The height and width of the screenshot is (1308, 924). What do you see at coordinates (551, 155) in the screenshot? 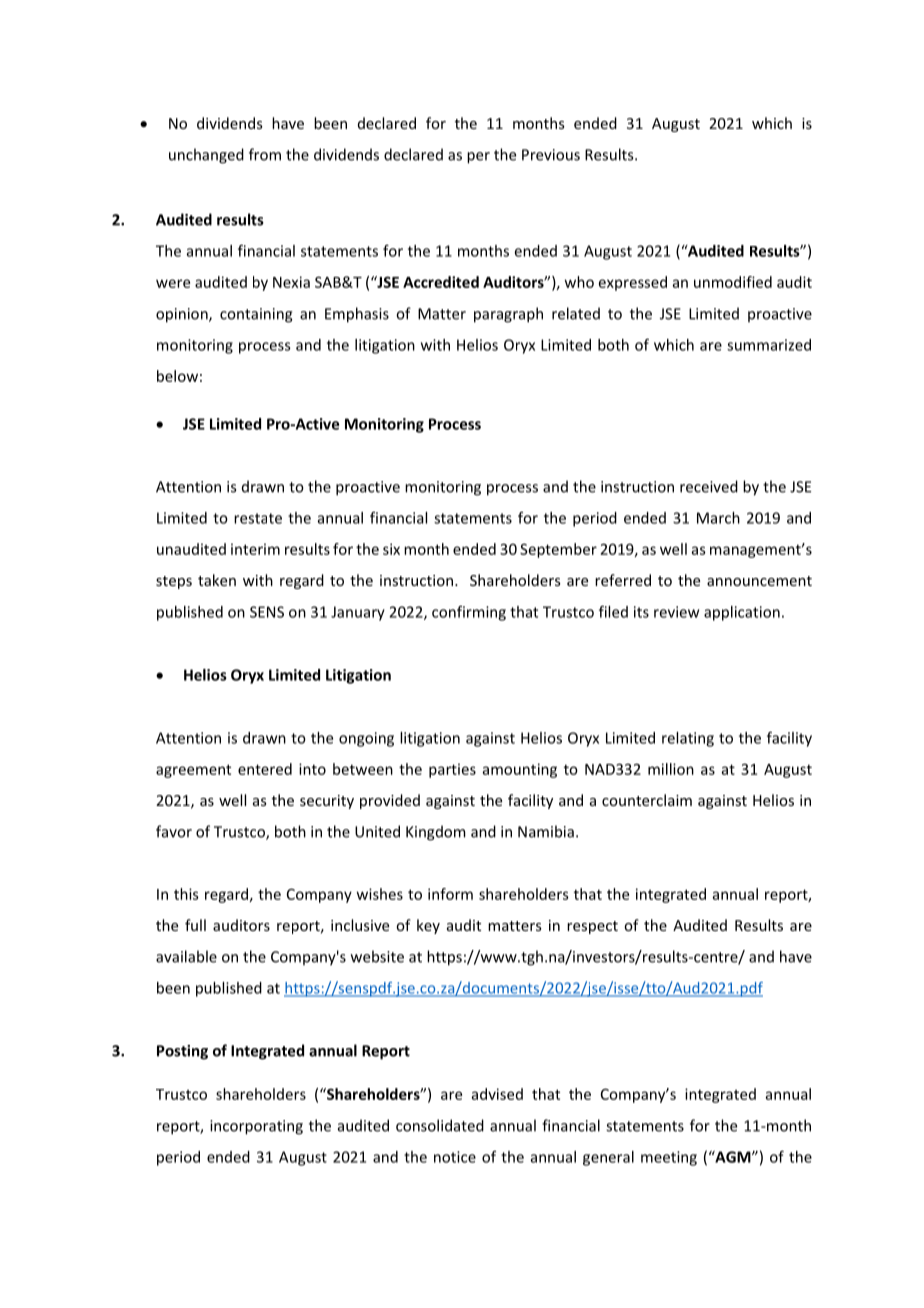
I see `Previous` at bounding box center [551, 155].
